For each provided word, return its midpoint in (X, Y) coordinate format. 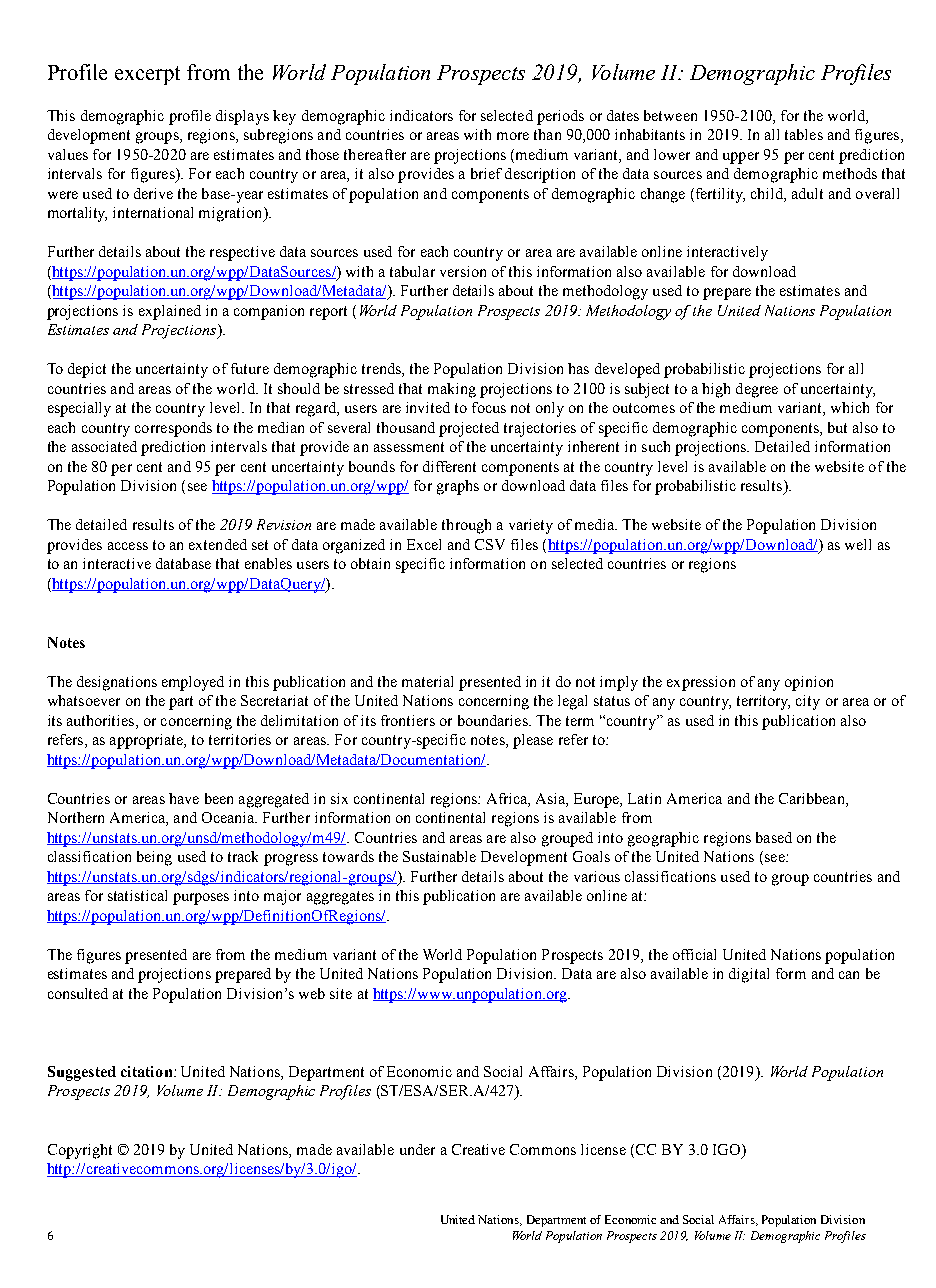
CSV (490, 544)
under (417, 1149)
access (128, 546)
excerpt (147, 75)
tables (804, 134)
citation (148, 1071)
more (513, 136)
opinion (809, 683)
